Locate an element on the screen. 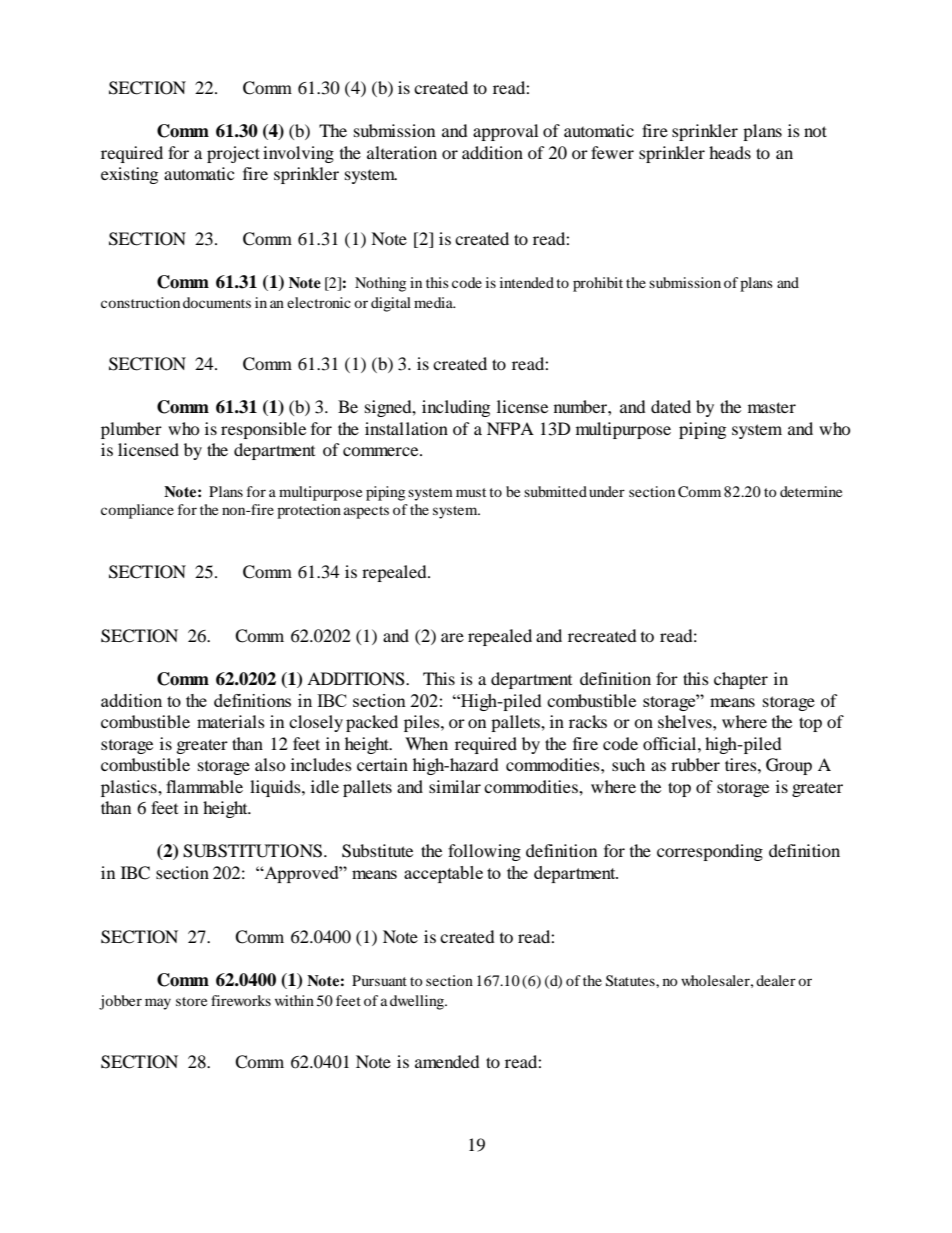 The image size is (952, 1233). amended is located at coordinates (447, 1061).
